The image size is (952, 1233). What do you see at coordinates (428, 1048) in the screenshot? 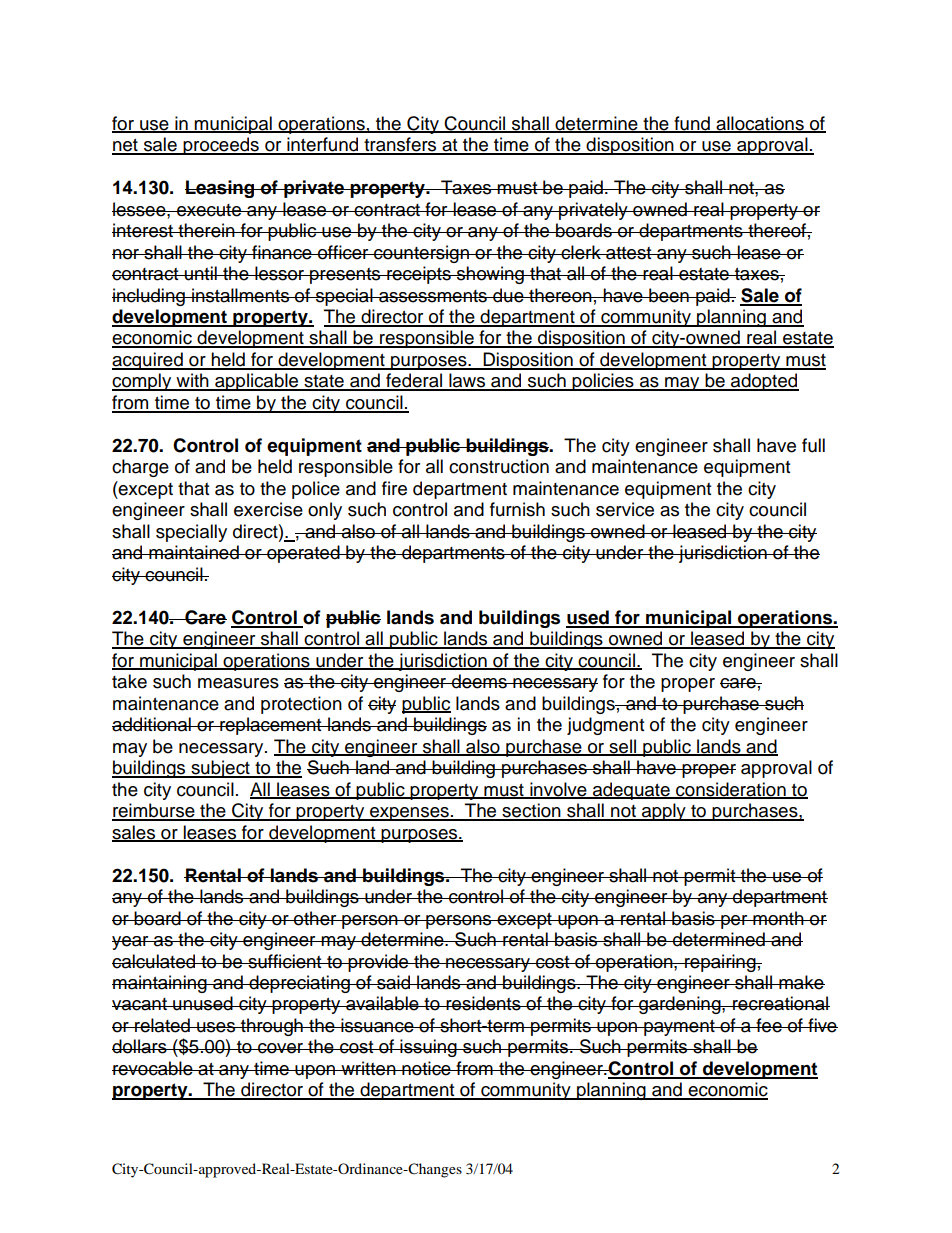
I see `issuing` at bounding box center [428, 1048].
